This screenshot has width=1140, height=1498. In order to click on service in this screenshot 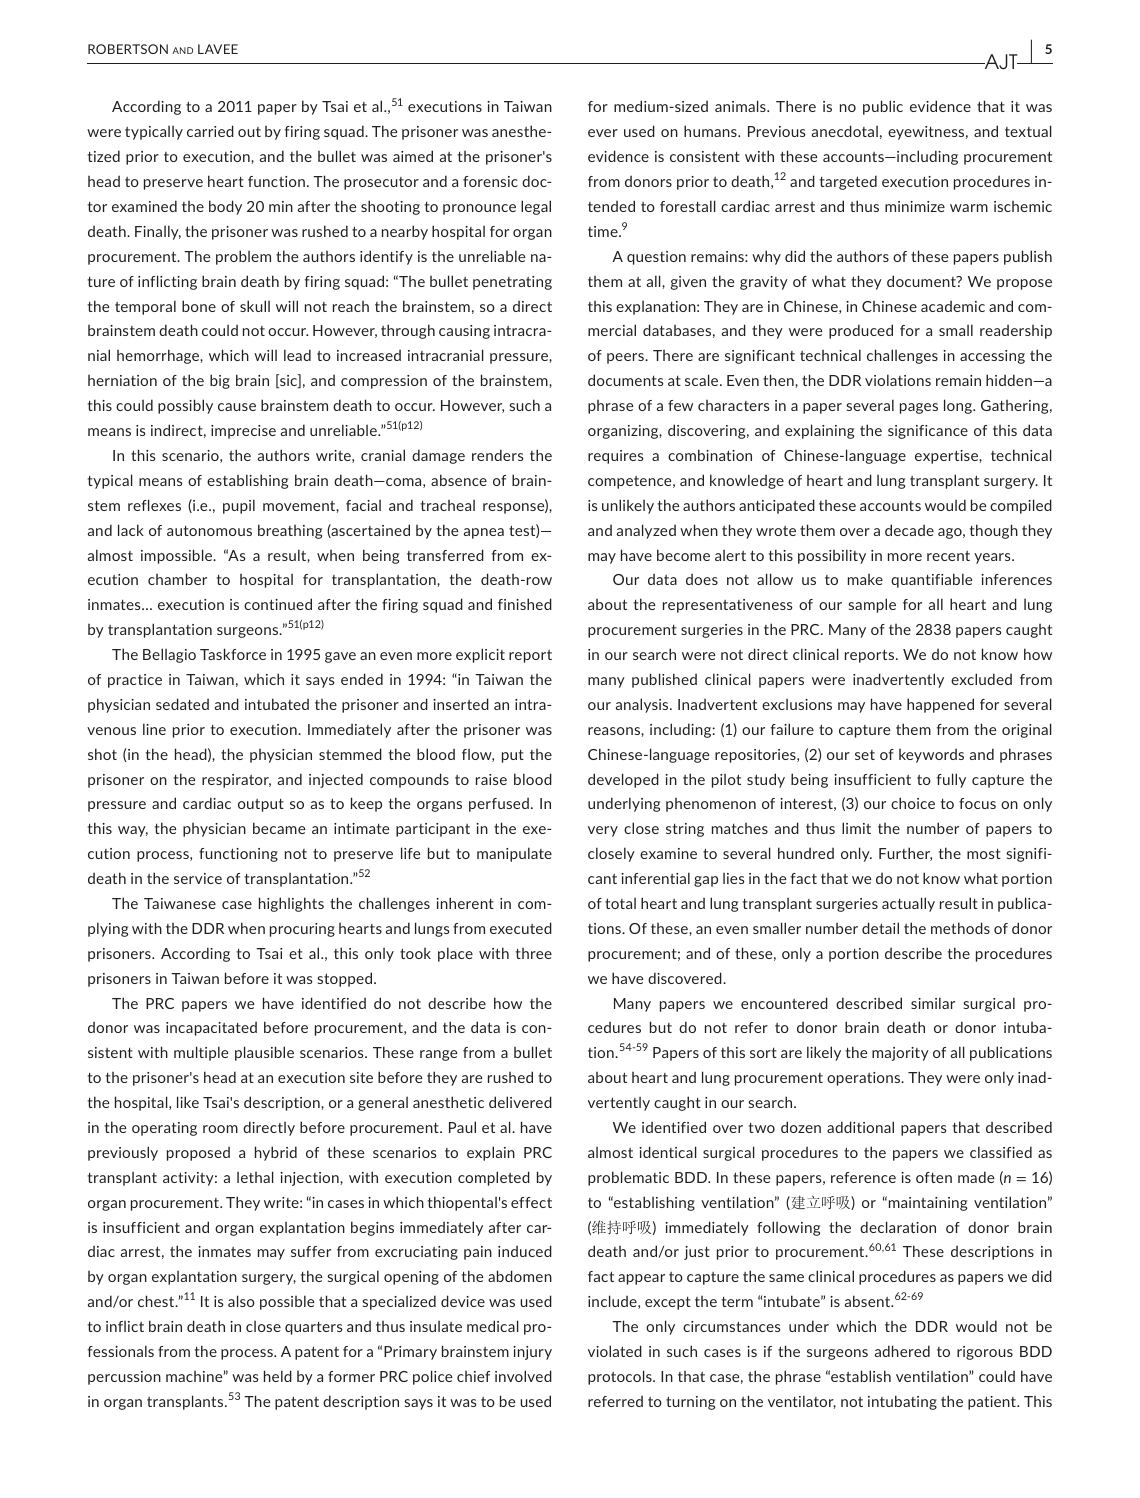, I will do `click(198, 878)`.
